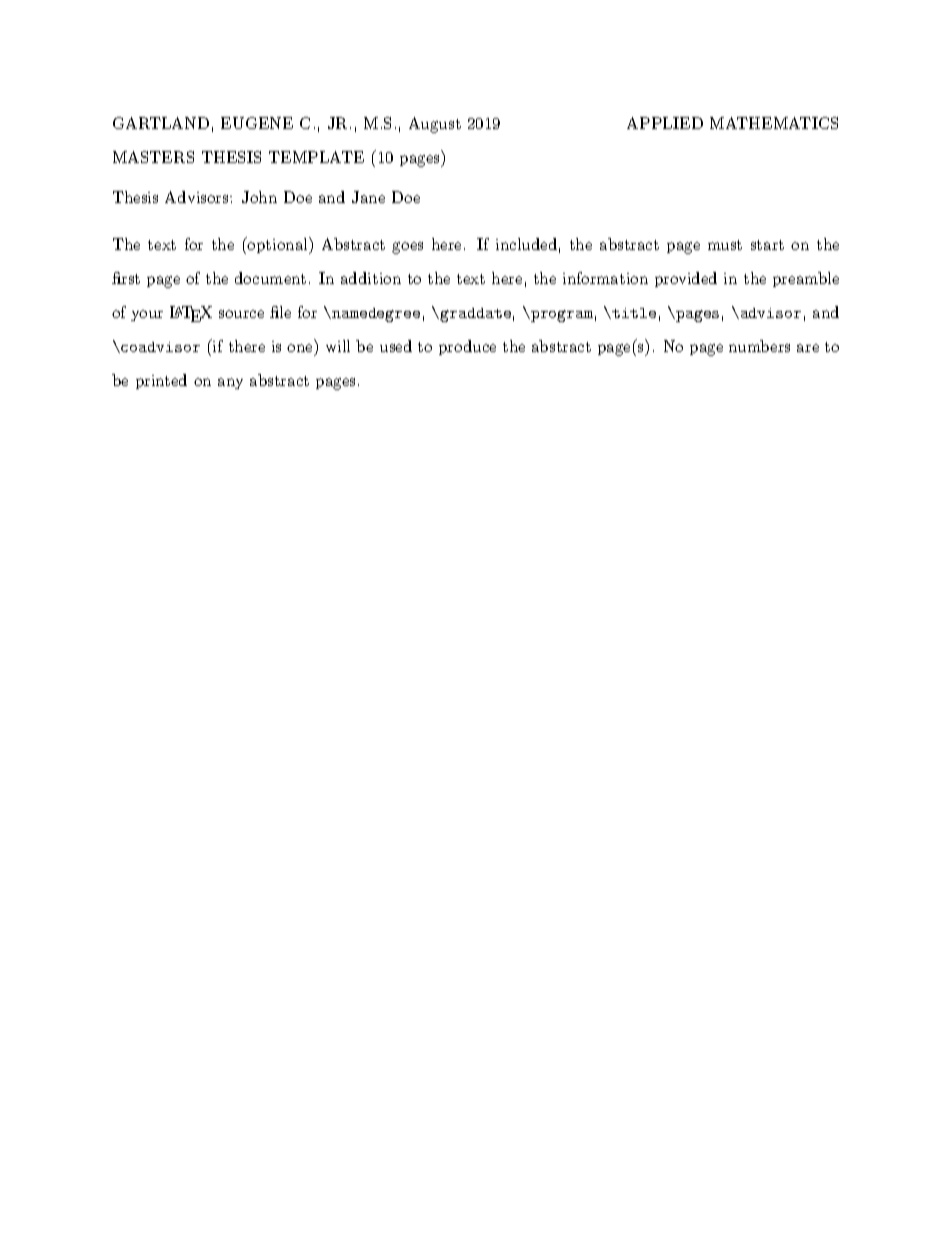  What do you see at coordinates (270, 278) in the screenshot?
I see `document` at bounding box center [270, 278].
